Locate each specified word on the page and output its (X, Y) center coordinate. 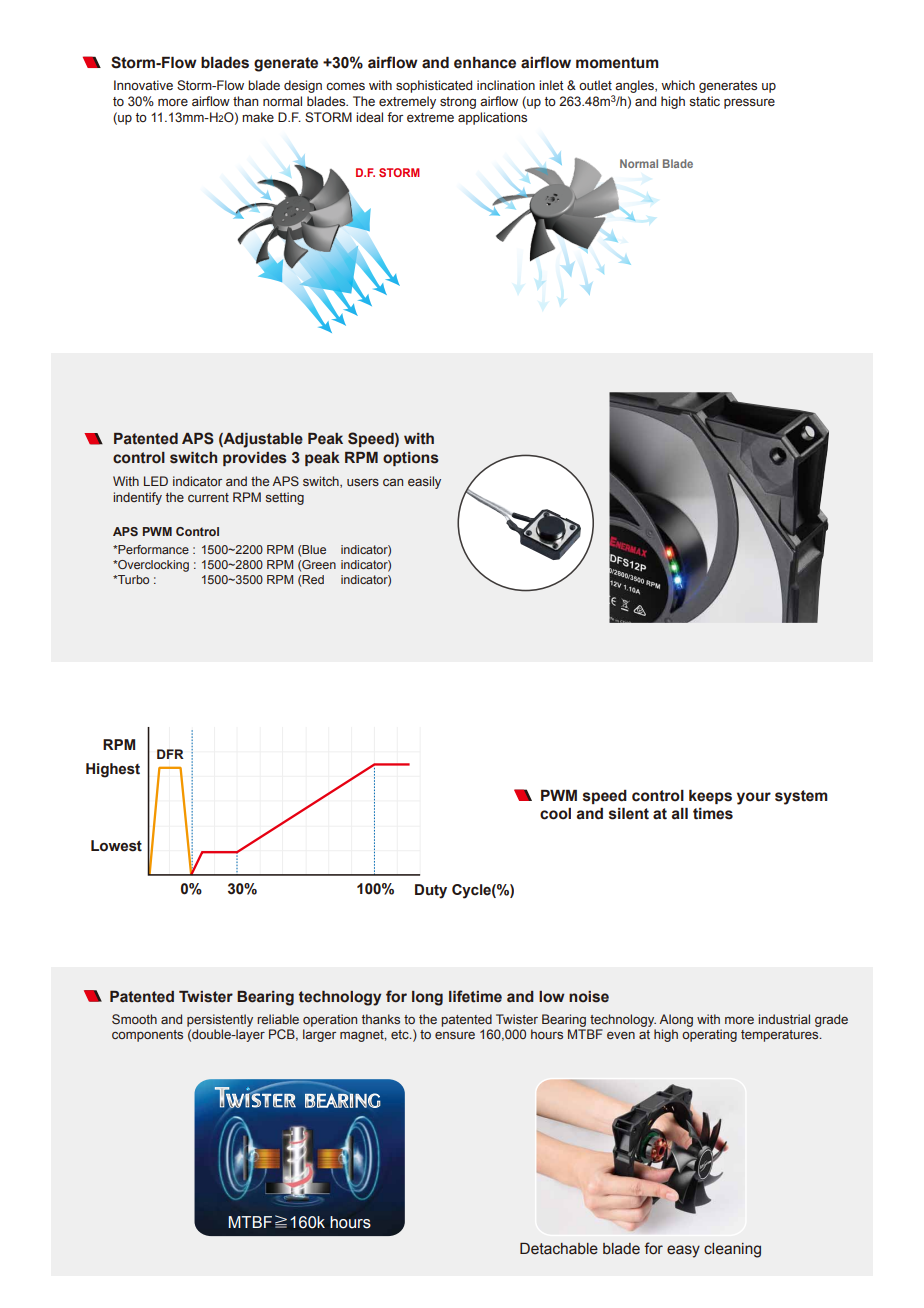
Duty (431, 891)
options (411, 459)
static (704, 101)
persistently (220, 1020)
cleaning (732, 1250)
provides (255, 459)
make (258, 117)
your (754, 798)
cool (555, 814)
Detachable (559, 1249)
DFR (170, 754)
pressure (749, 104)
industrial (784, 1019)
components (147, 1036)
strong (458, 103)
